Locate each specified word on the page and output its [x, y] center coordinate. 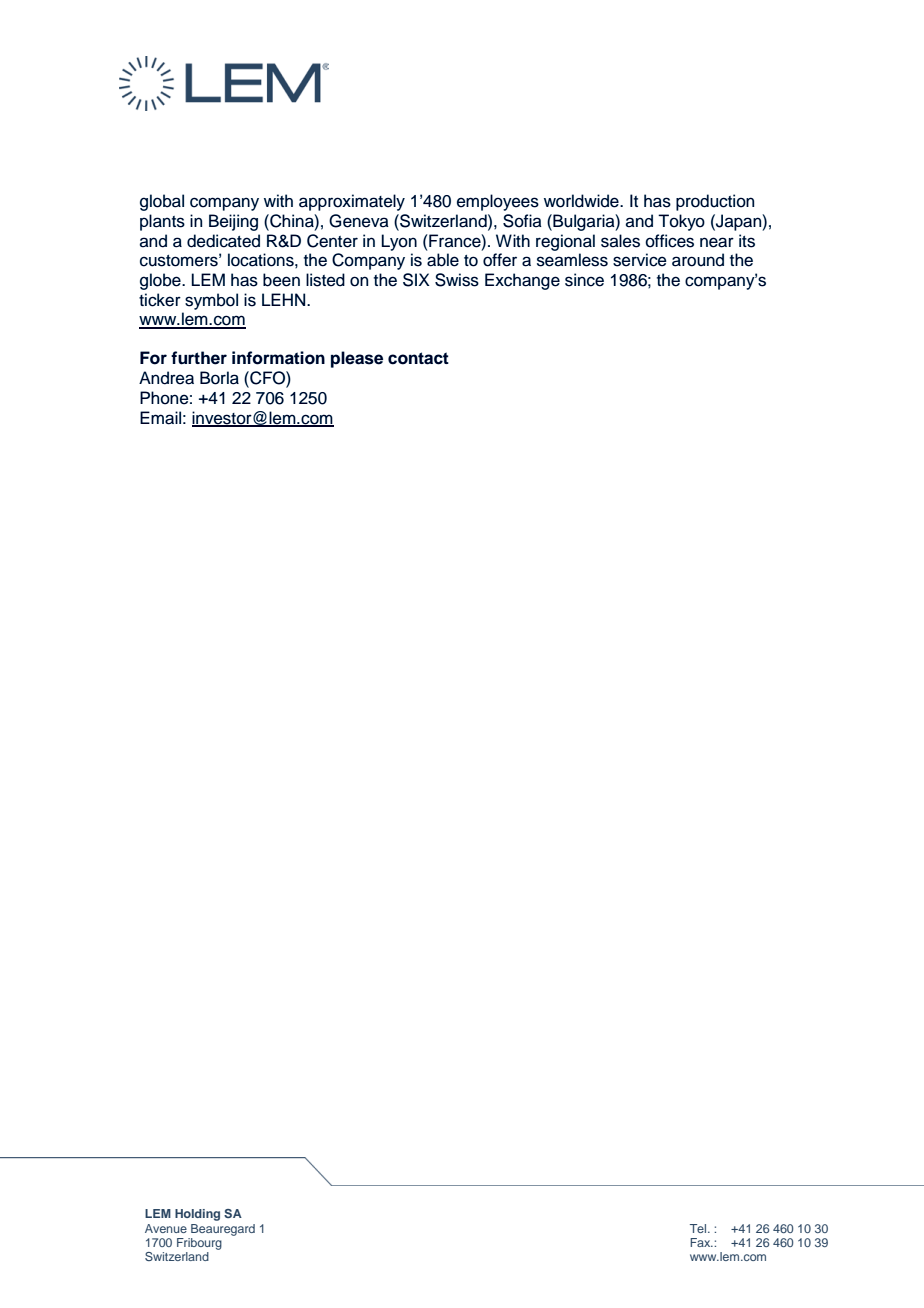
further [199, 358]
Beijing [233, 222]
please [357, 359]
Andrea [166, 378]
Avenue [166, 1228]
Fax [701, 1242]
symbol [211, 301]
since [584, 280]
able [443, 260]
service [640, 260]
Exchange [522, 281]
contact [418, 358]
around [698, 260]
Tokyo [681, 222]
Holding [197, 1215]
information [278, 358]
